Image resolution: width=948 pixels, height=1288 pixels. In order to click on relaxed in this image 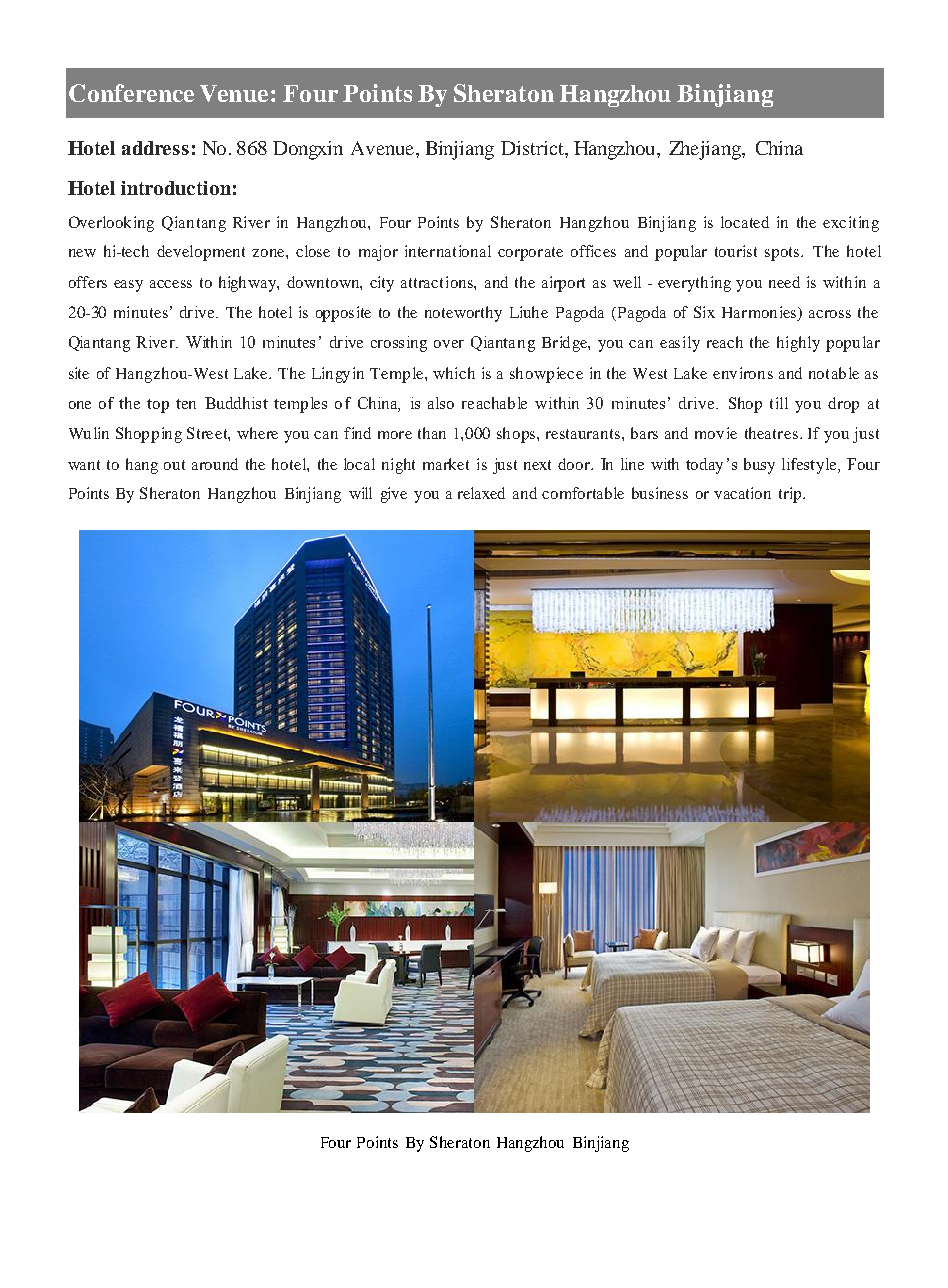, I will do `click(481, 493)`.
